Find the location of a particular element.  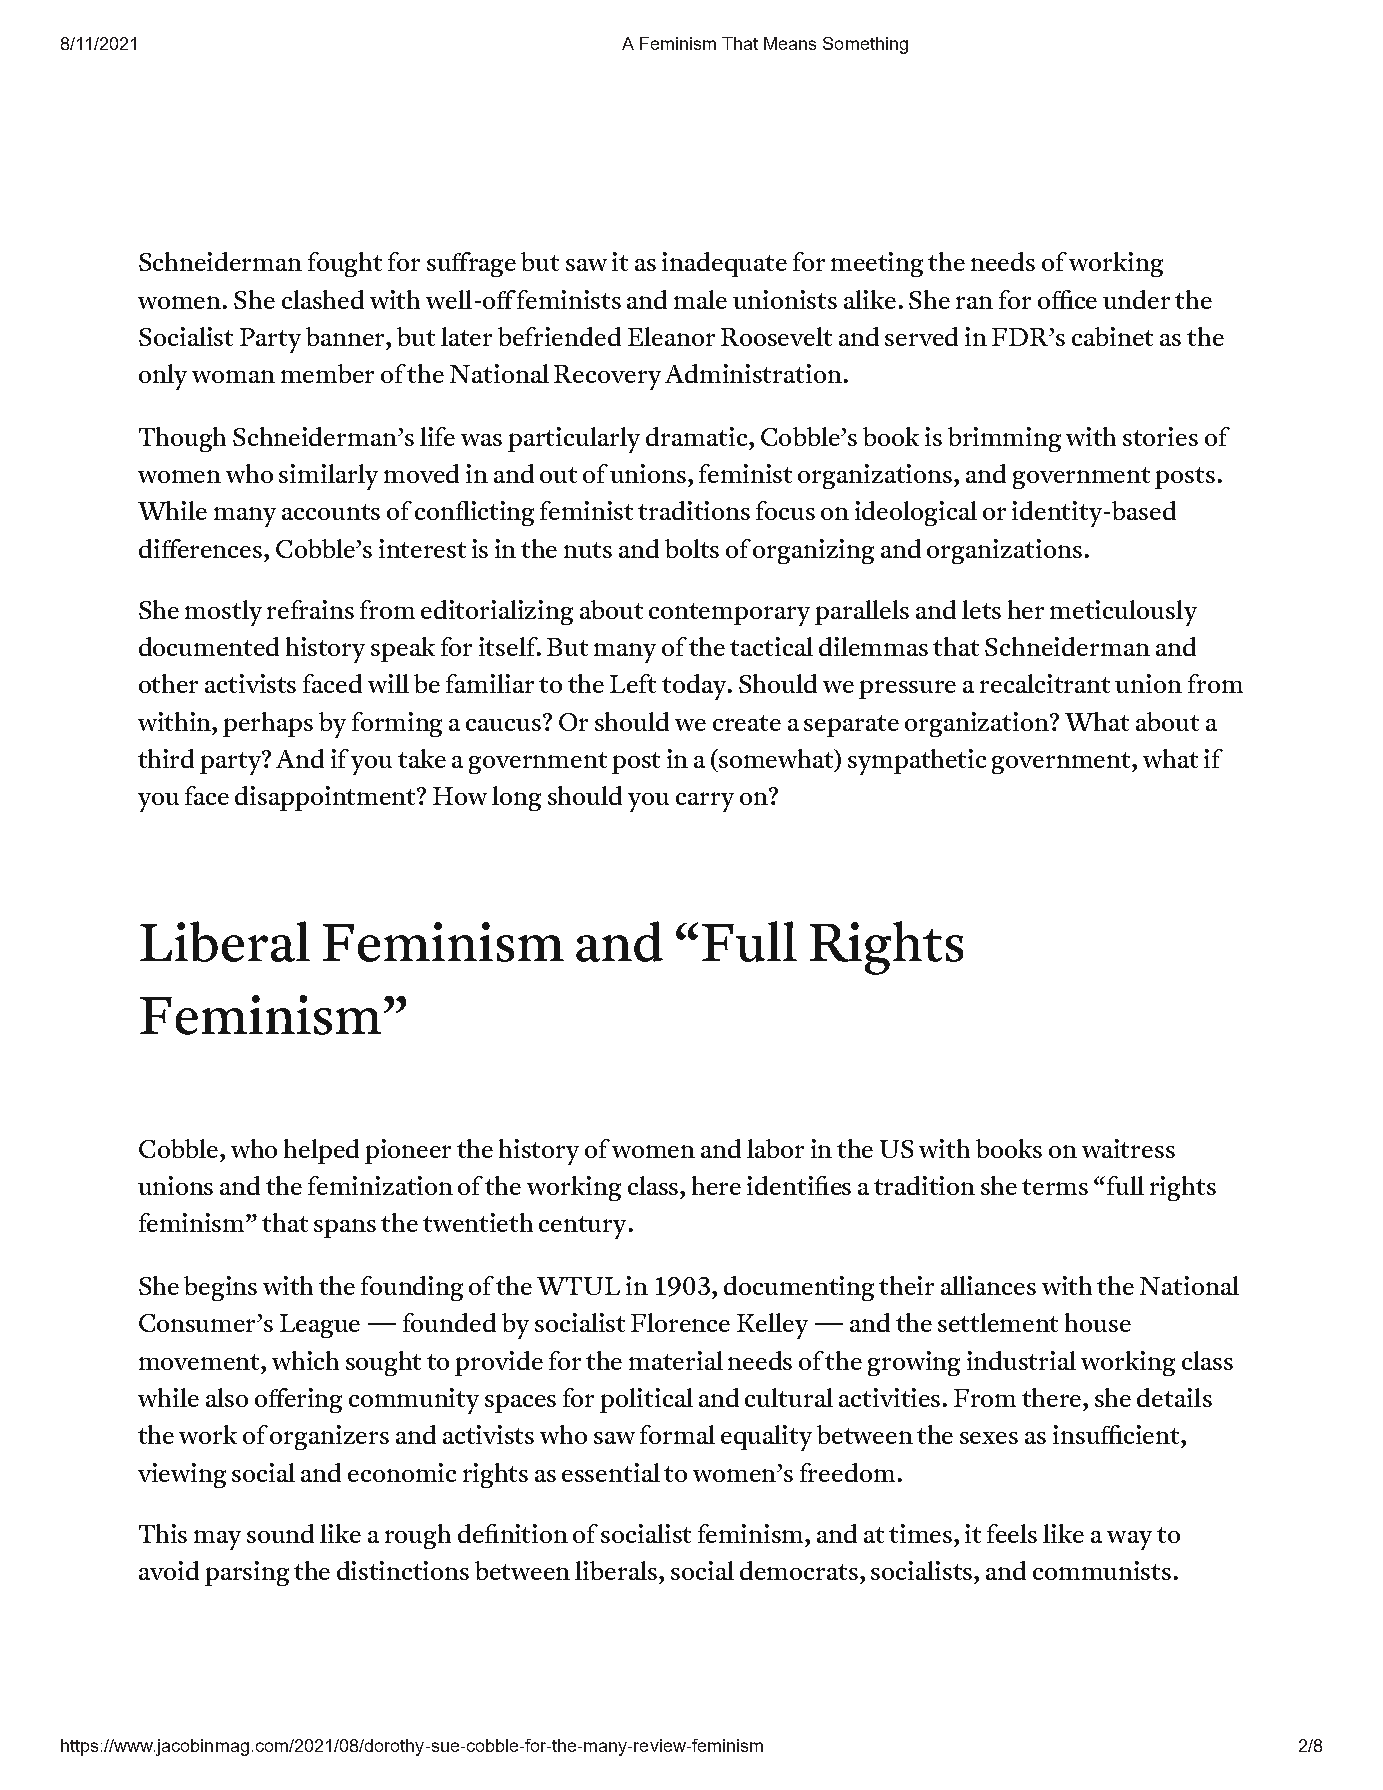

helped is located at coordinates (321, 1151).
